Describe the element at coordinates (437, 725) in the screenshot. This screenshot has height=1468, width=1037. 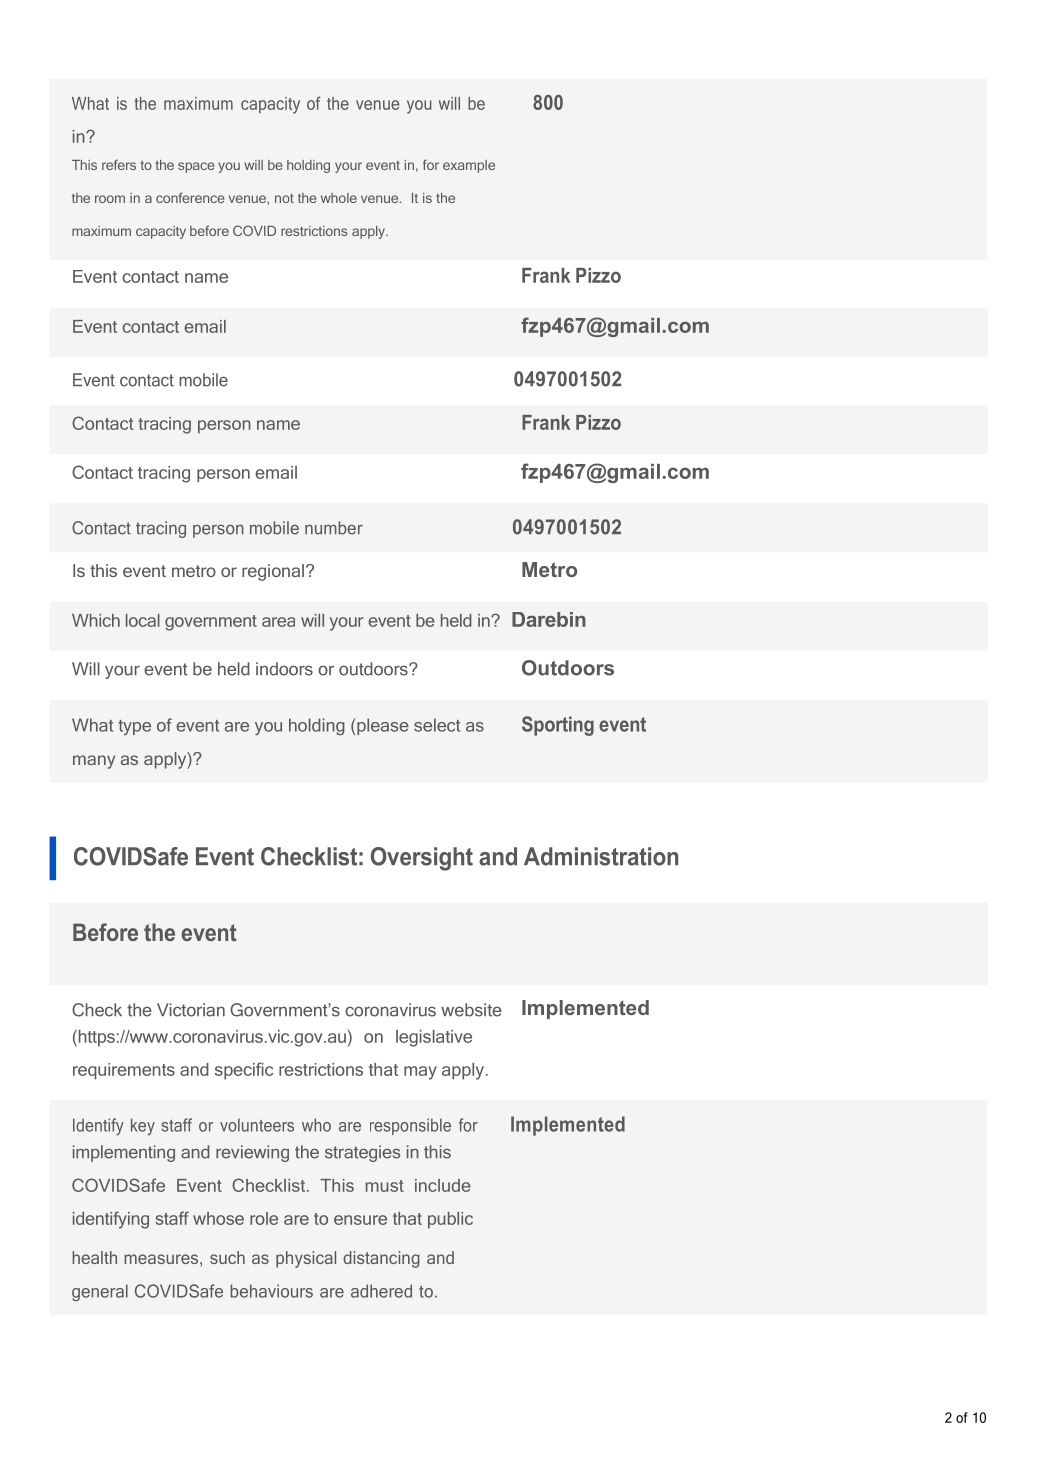
I see `select` at that location.
